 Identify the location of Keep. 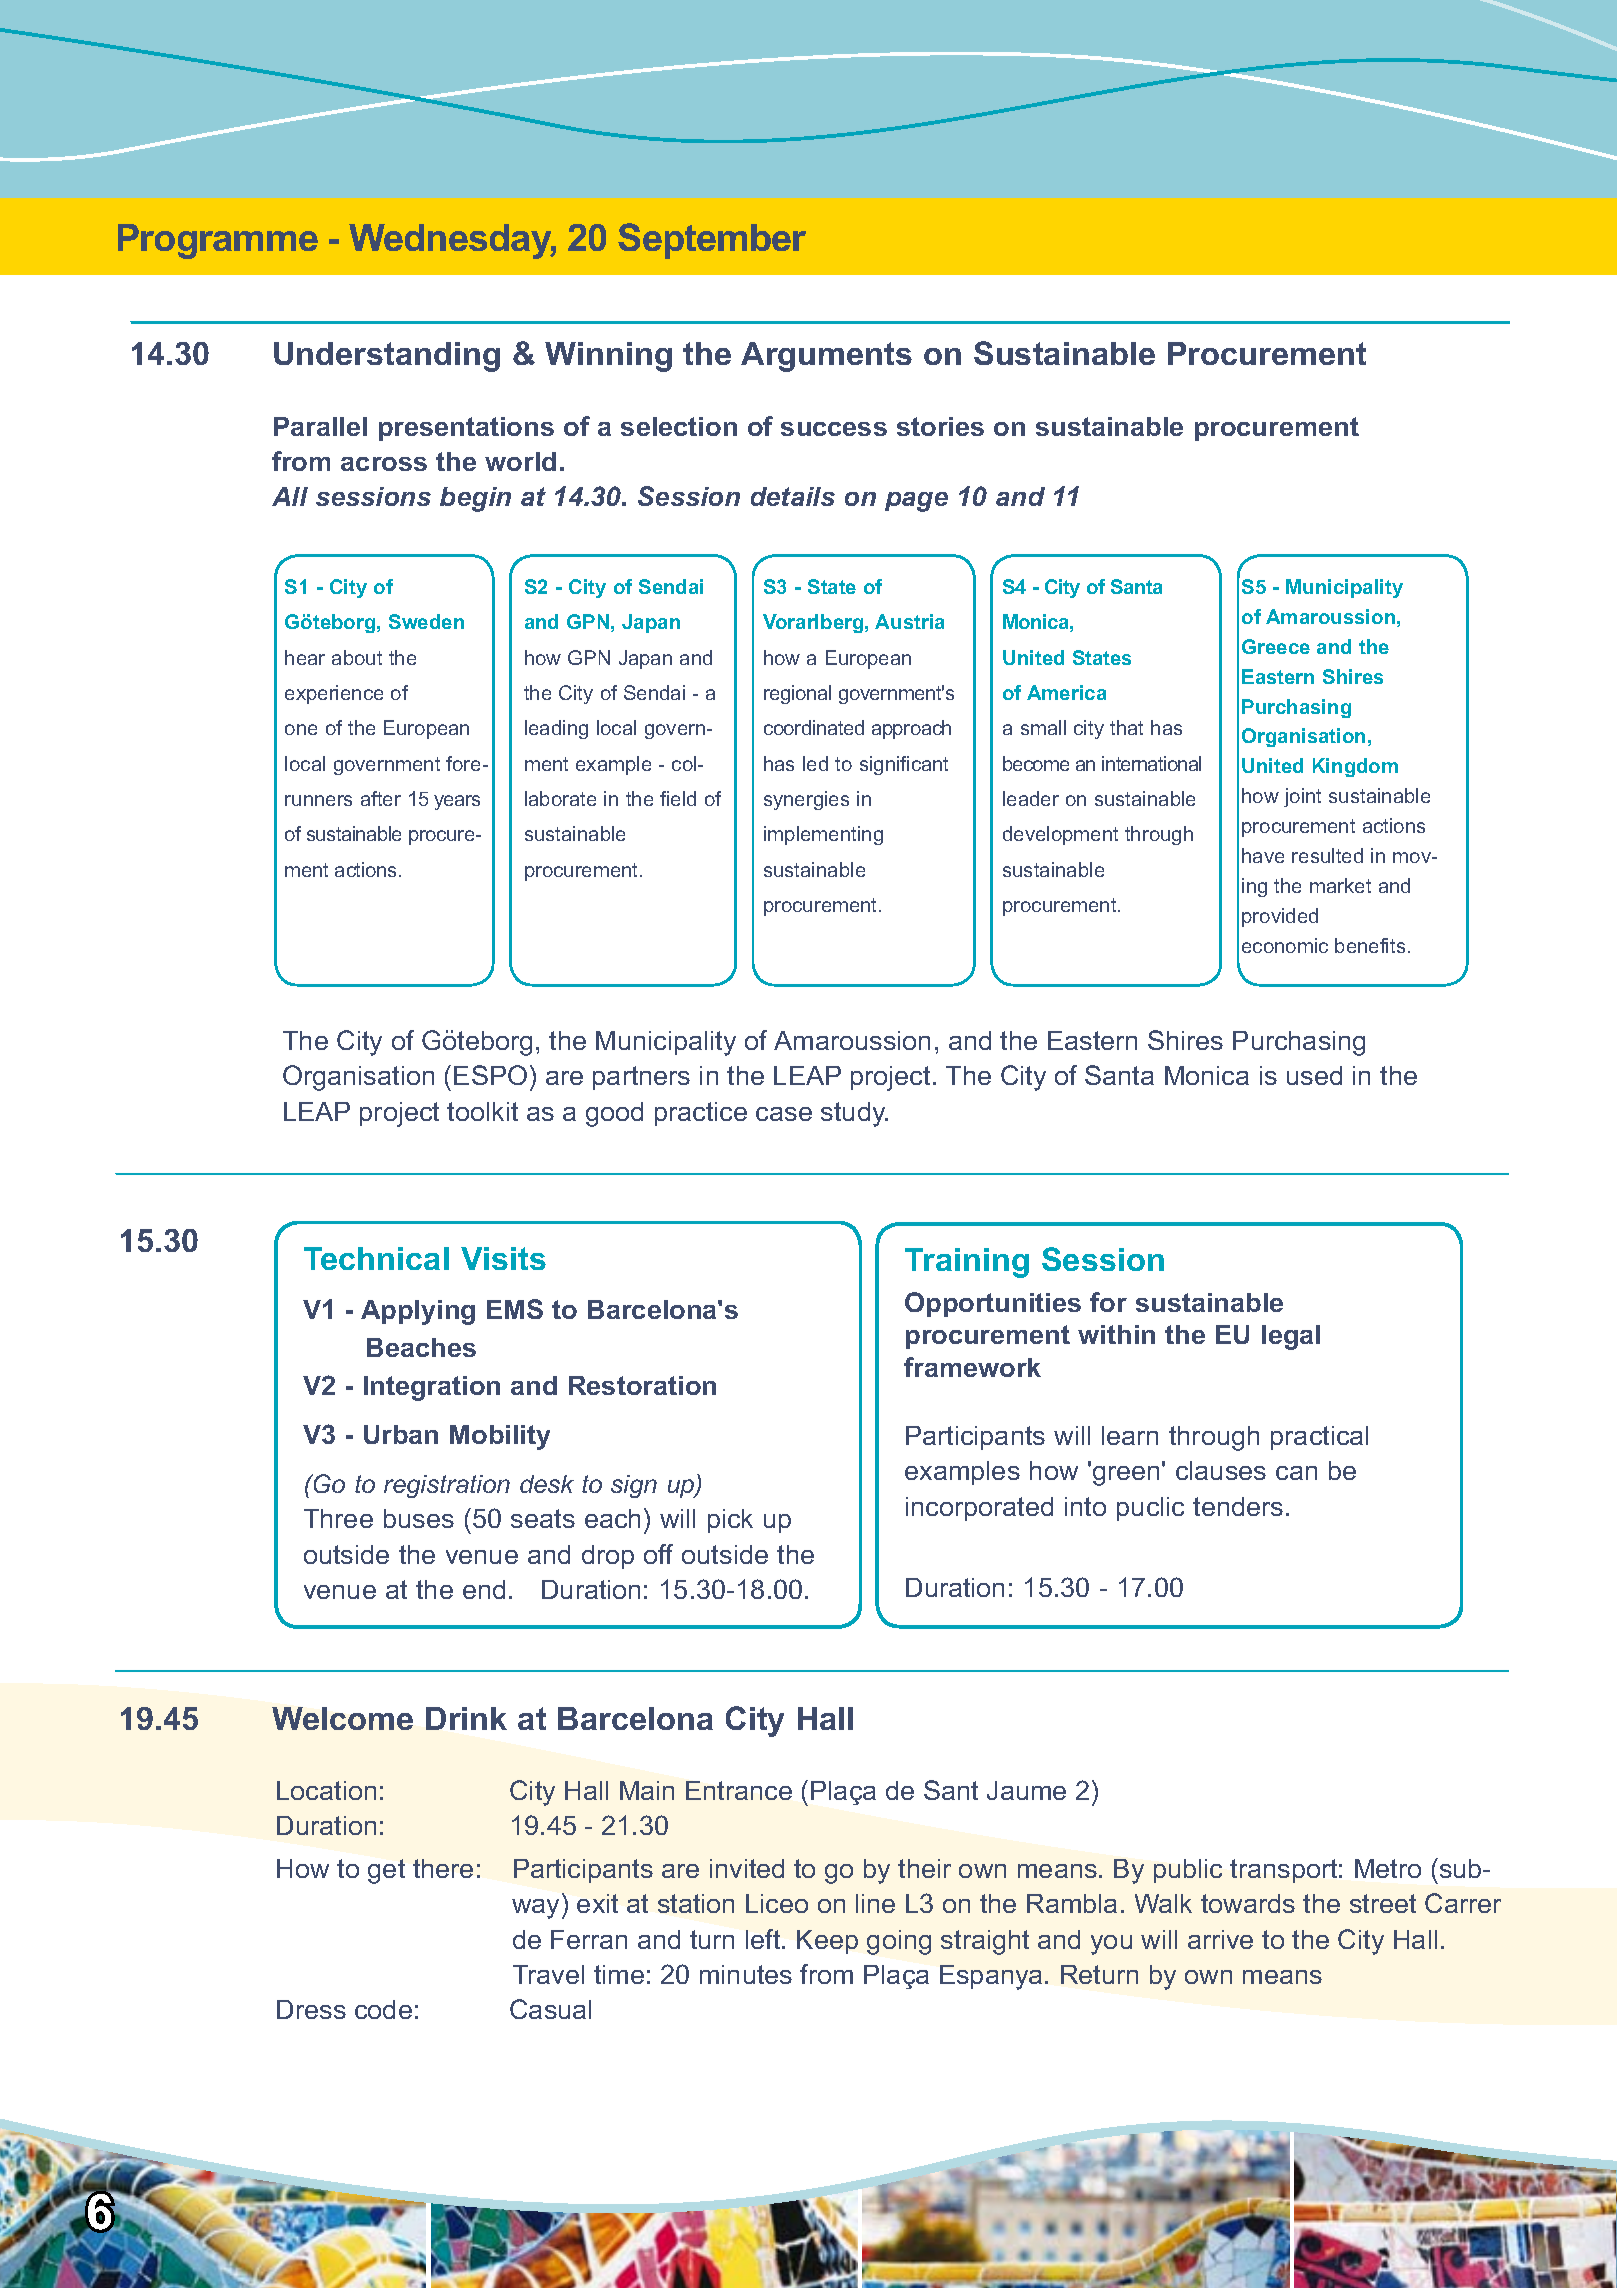
(827, 1942).
